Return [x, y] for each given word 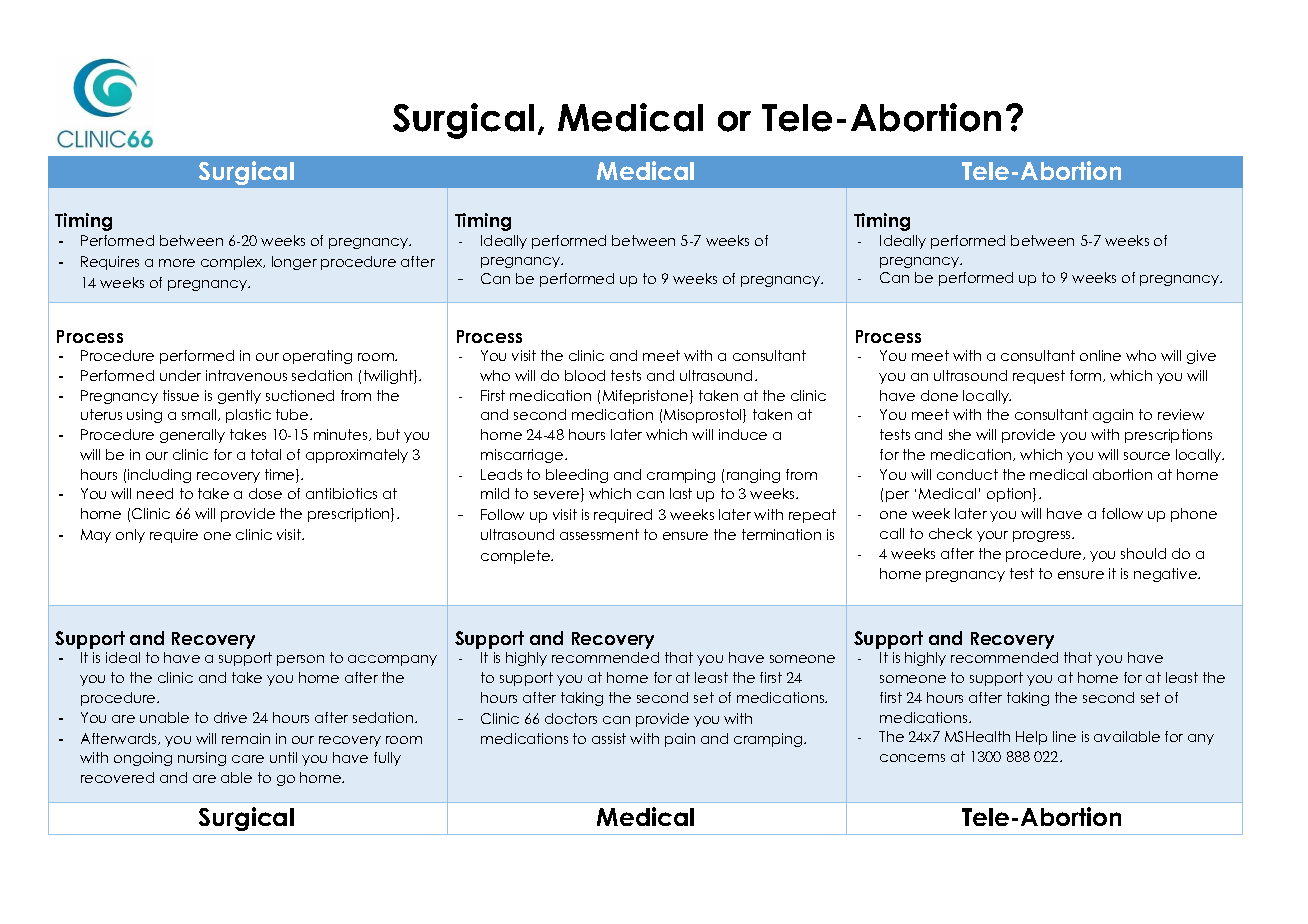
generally [192, 436]
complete [516, 557]
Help [1031, 738]
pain [680, 740]
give [1201, 357]
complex [233, 263]
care [248, 759]
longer [294, 263]
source [1147, 456]
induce [743, 434]
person [300, 660]
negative [1166, 575]
